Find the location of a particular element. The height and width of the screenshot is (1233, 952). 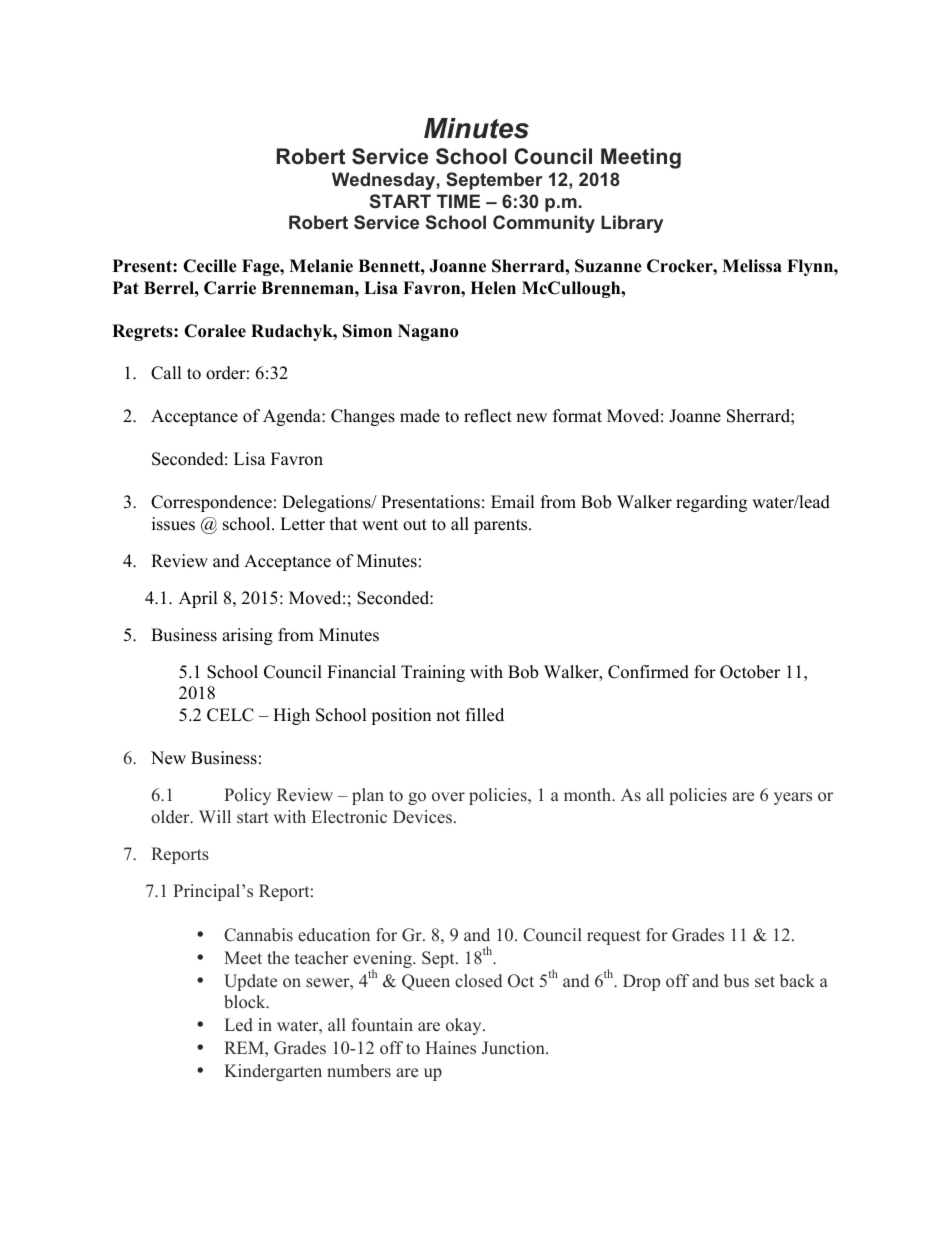

set is located at coordinates (765, 982).
